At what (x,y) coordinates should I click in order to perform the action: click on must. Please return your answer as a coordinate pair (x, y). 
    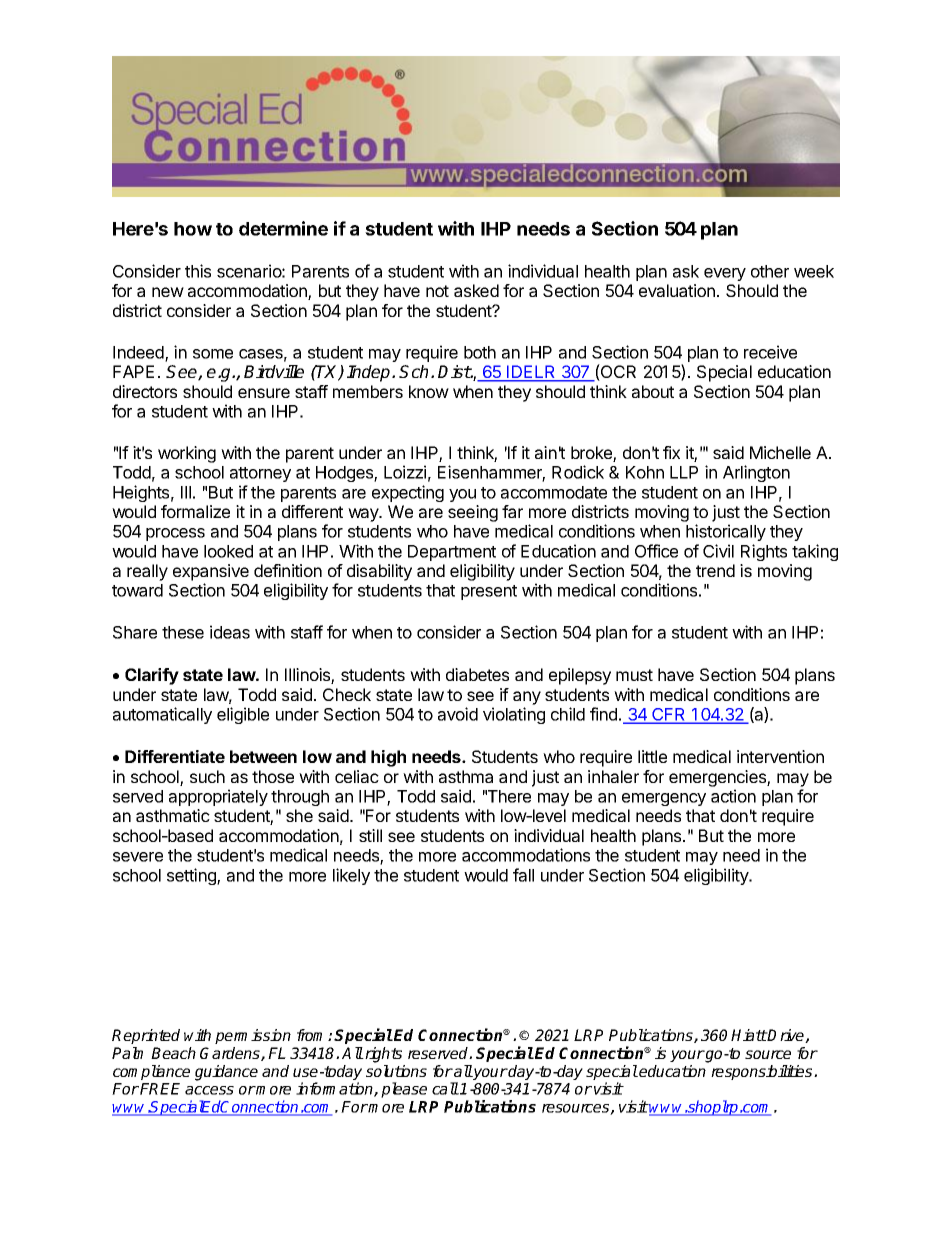
    Looking at the image, I should click on (634, 675).
